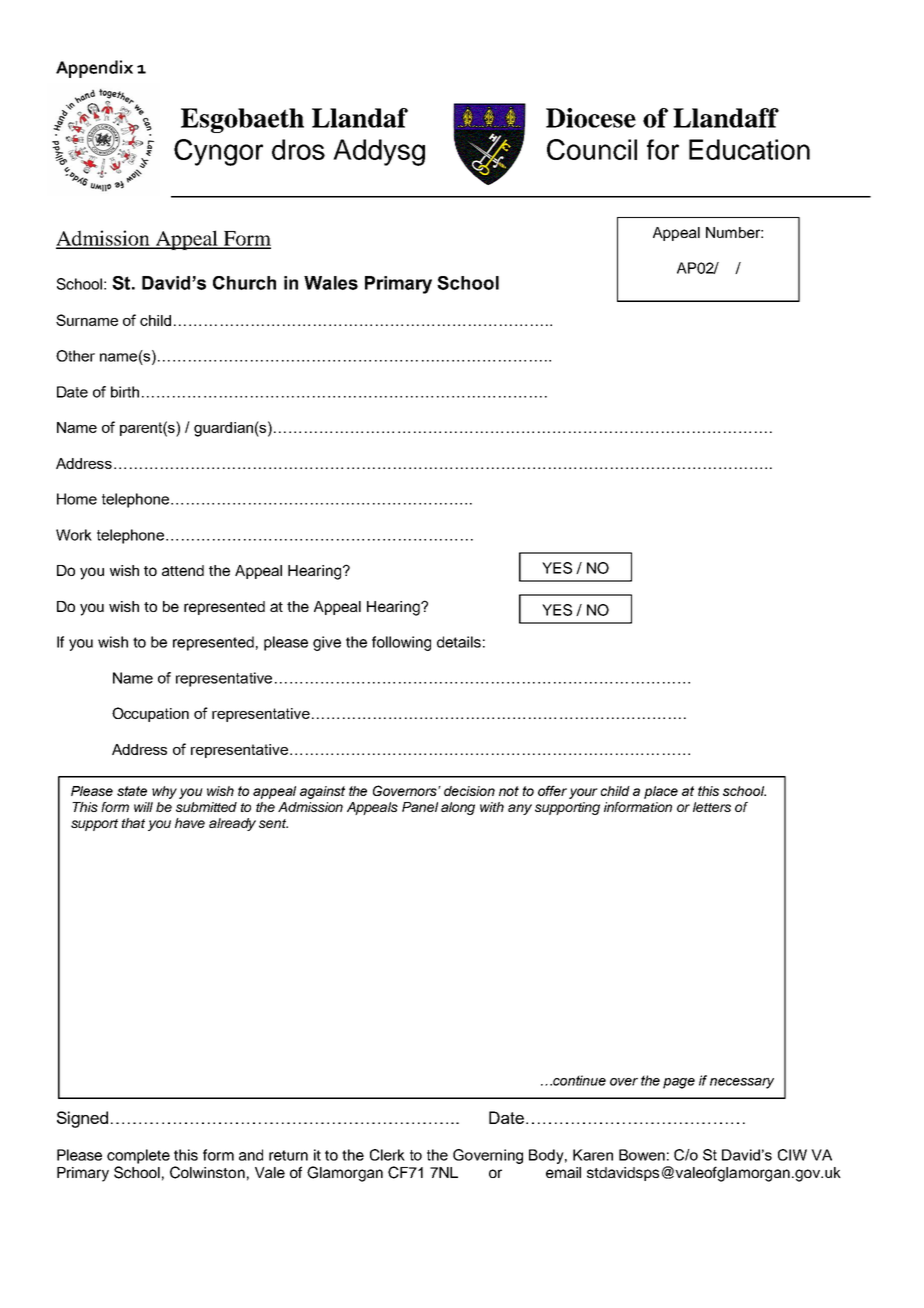 The width and height of the screenshot is (924, 1308). Describe the element at coordinates (469, 791) in the screenshot. I see `decision` at that location.
